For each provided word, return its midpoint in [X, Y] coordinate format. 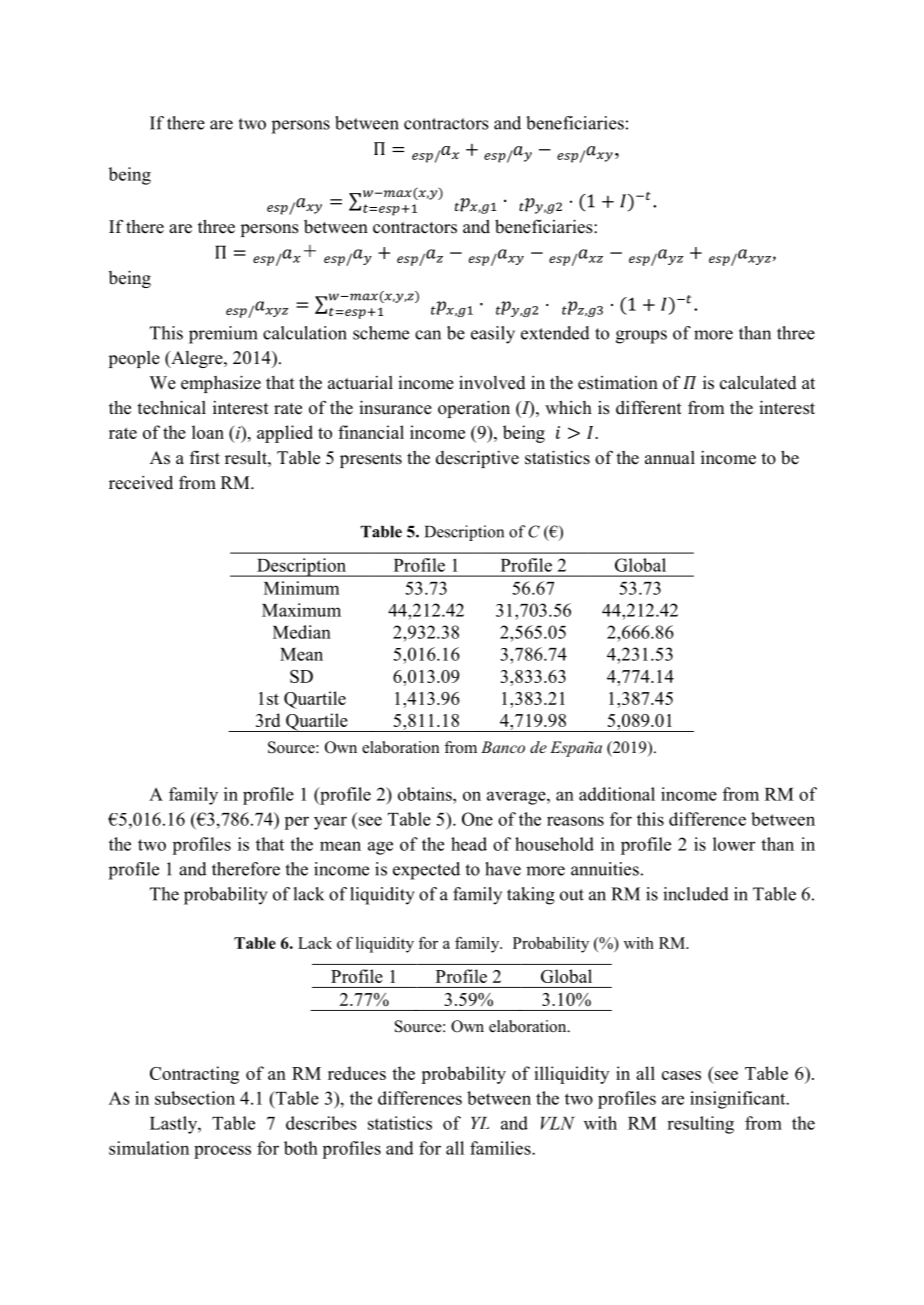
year [330, 823]
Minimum [301, 588]
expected [426, 871]
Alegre [197, 359]
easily [493, 335]
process [222, 1152]
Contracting [194, 1075]
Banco [503, 747]
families [501, 1148]
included [696, 894]
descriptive [477, 459]
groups [641, 337]
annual [670, 458]
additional [617, 794]
